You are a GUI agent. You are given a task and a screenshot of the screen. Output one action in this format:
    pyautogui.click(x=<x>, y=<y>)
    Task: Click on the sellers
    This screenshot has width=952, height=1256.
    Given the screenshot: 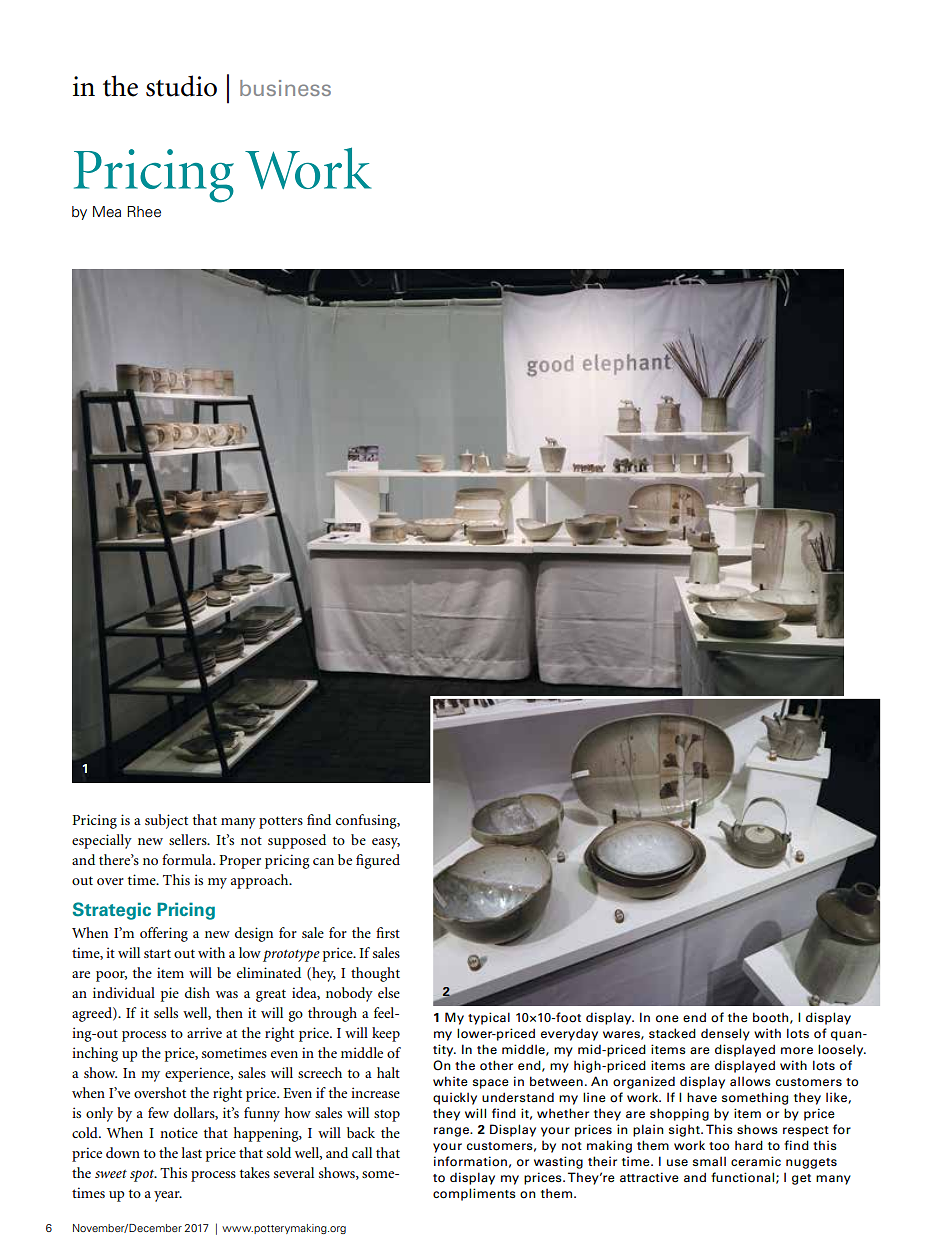 What is the action you would take?
    pyautogui.click(x=189, y=839)
